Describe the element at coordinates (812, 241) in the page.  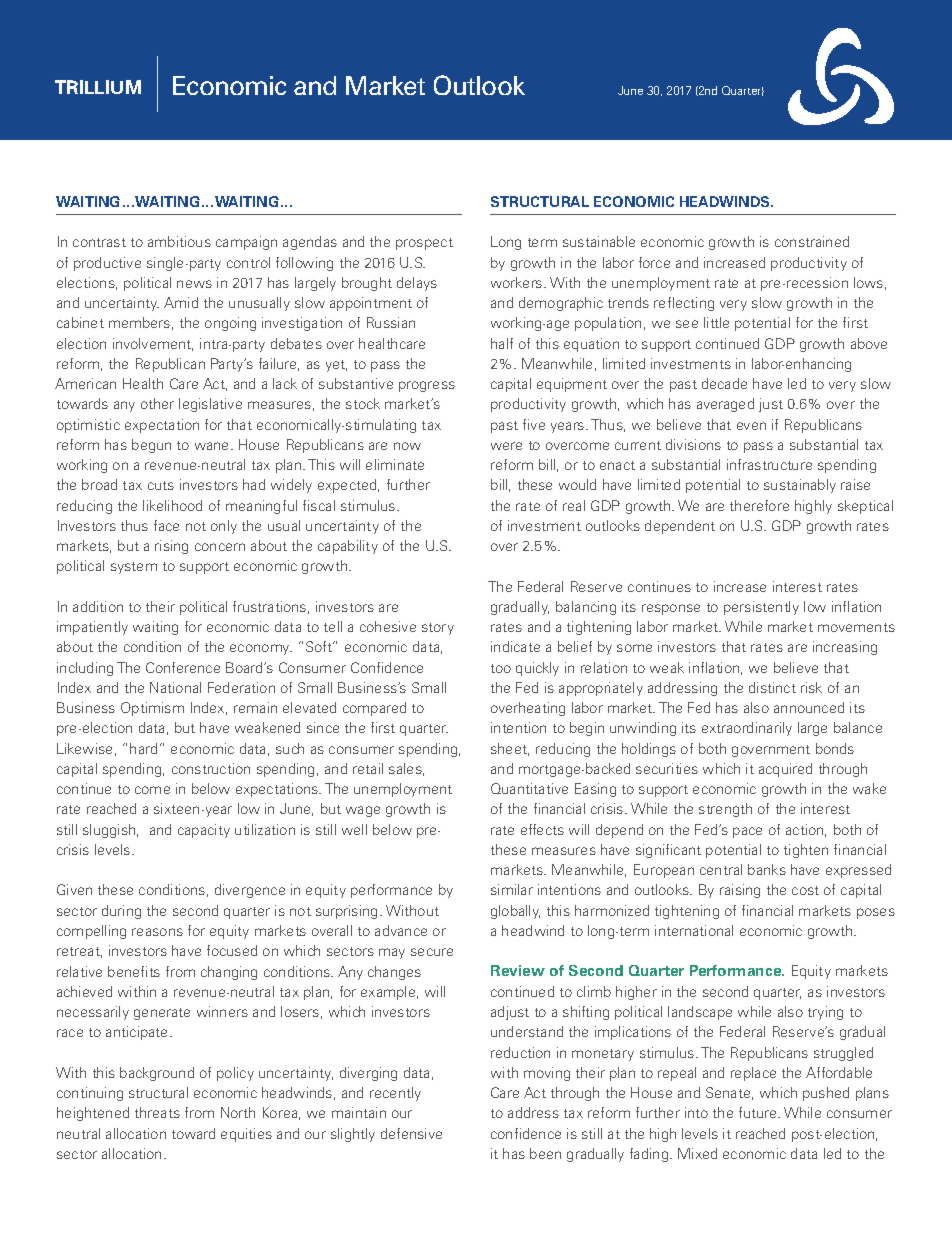
I see `constrained` at that location.
